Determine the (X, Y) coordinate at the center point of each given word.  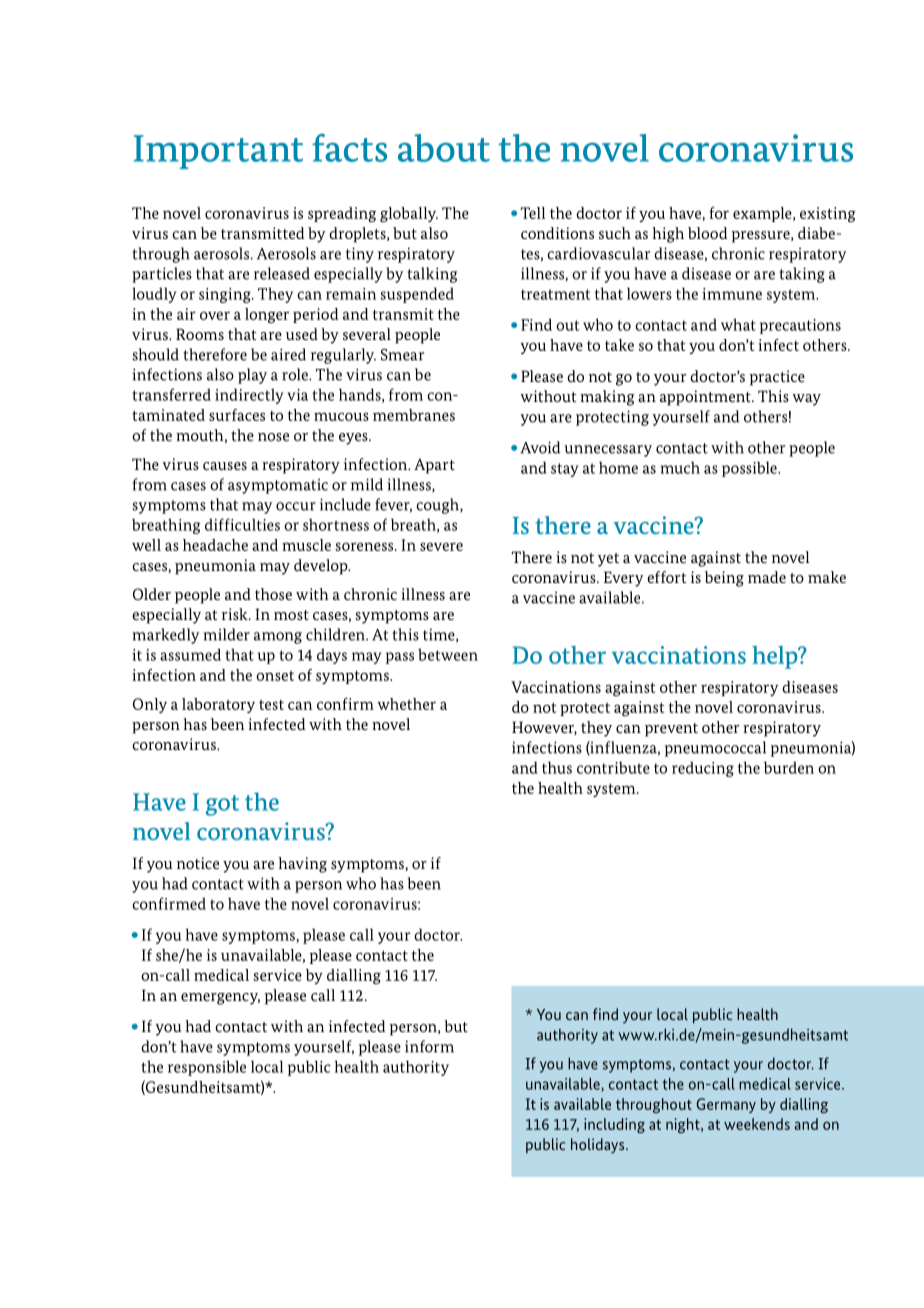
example (763, 214)
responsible (207, 1068)
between (448, 654)
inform (429, 1046)
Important (218, 152)
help (776, 657)
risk (236, 614)
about (444, 148)
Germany (726, 1105)
